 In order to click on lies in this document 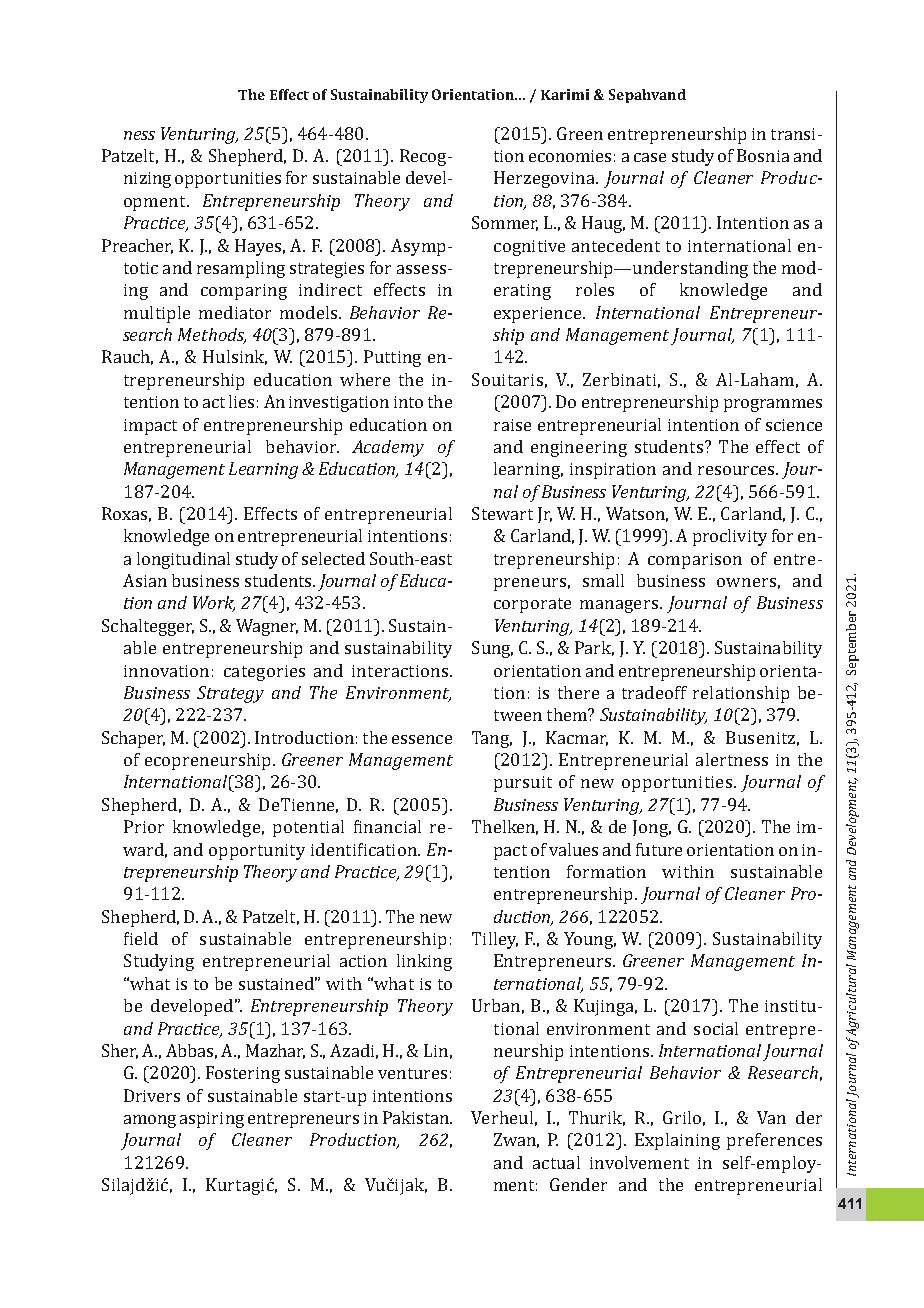, I will do `click(241, 401)`.
